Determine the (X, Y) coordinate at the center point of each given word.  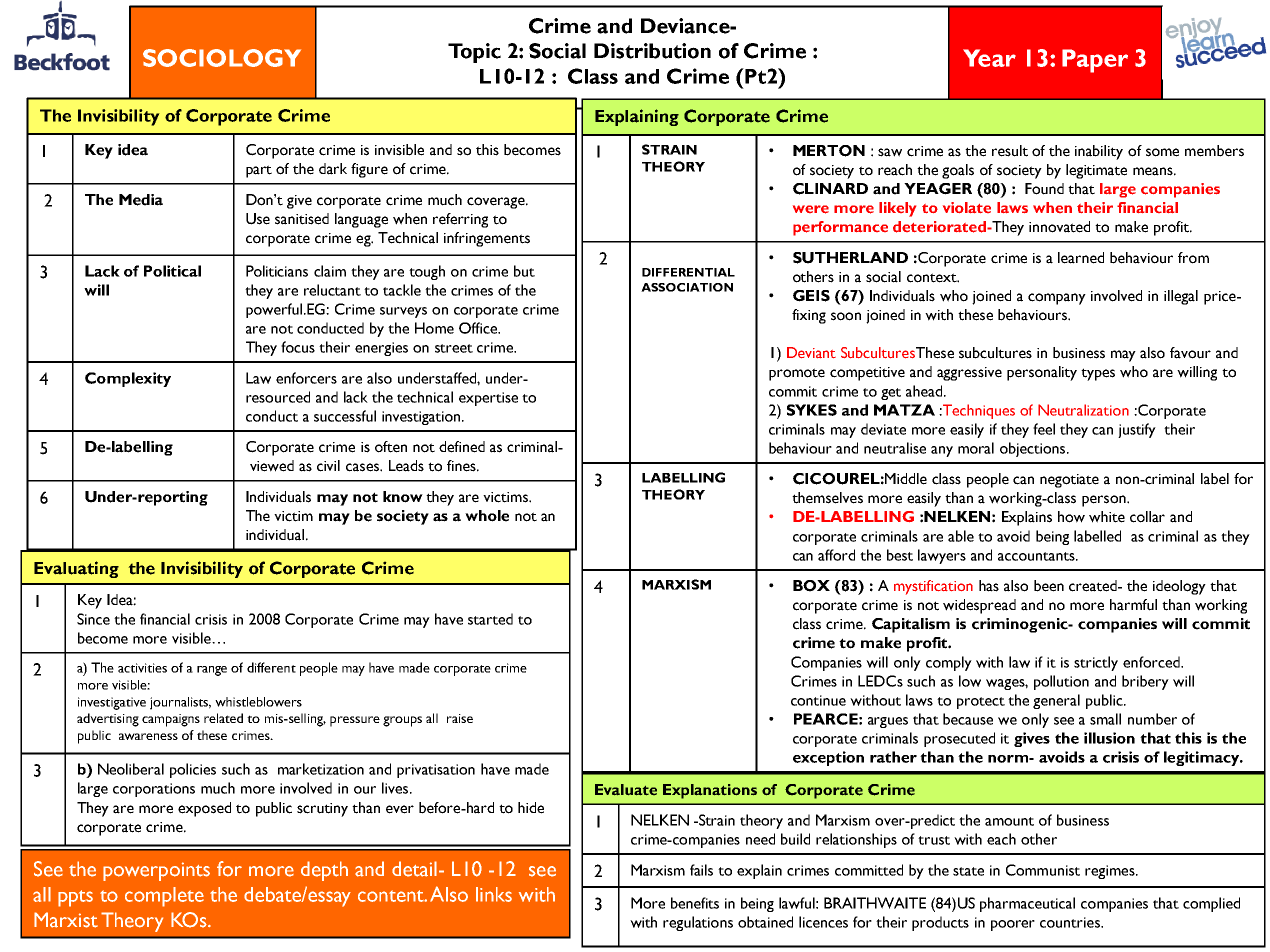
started (490, 619)
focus (298, 347)
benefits (695, 903)
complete (164, 897)
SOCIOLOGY (222, 58)
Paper (1095, 61)
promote (797, 374)
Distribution (652, 51)
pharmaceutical (1027, 904)
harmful (1133, 605)
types (1098, 374)
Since (93, 619)
